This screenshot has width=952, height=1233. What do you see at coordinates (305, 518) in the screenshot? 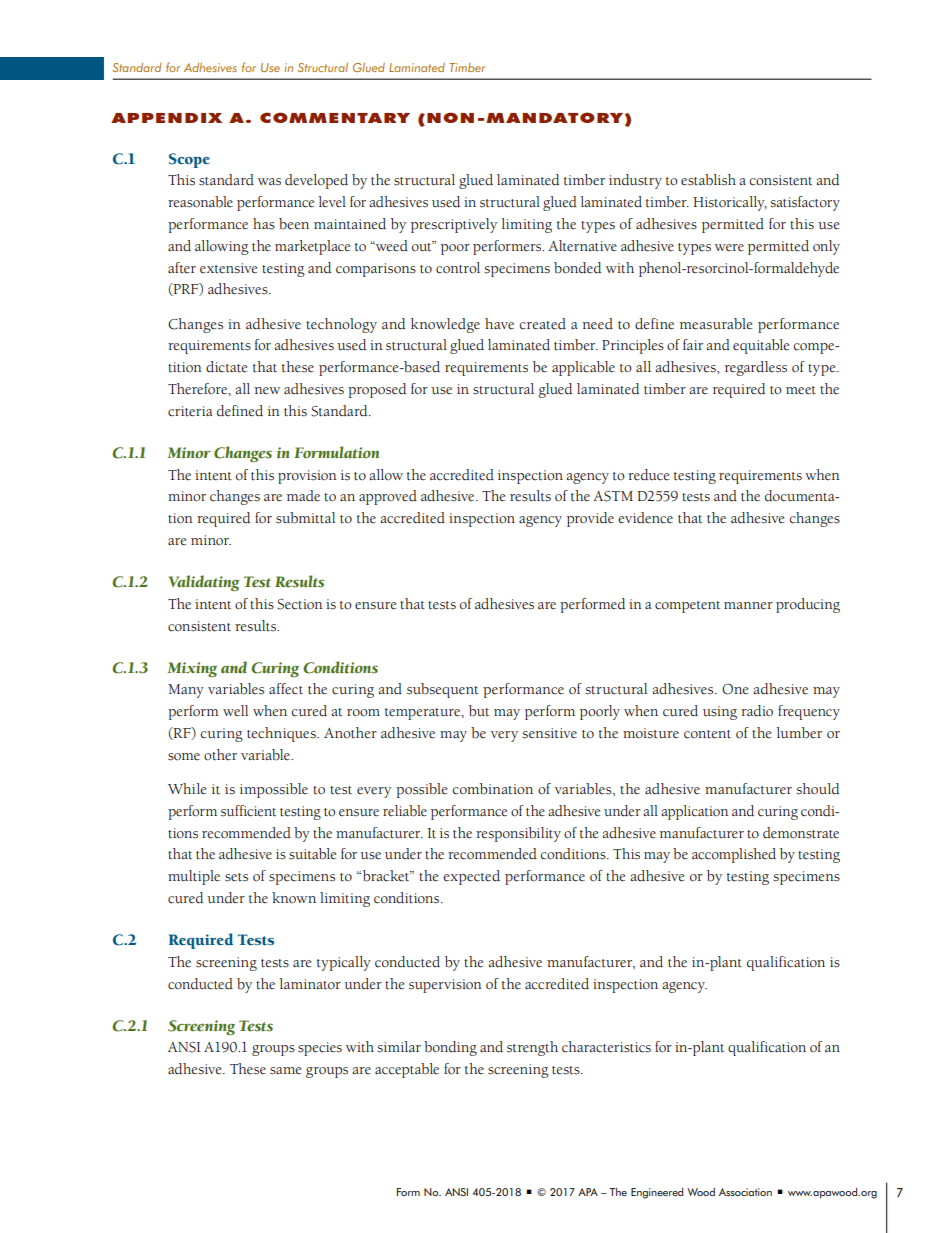
I see `submittal` at bounding box center [305, 518].
